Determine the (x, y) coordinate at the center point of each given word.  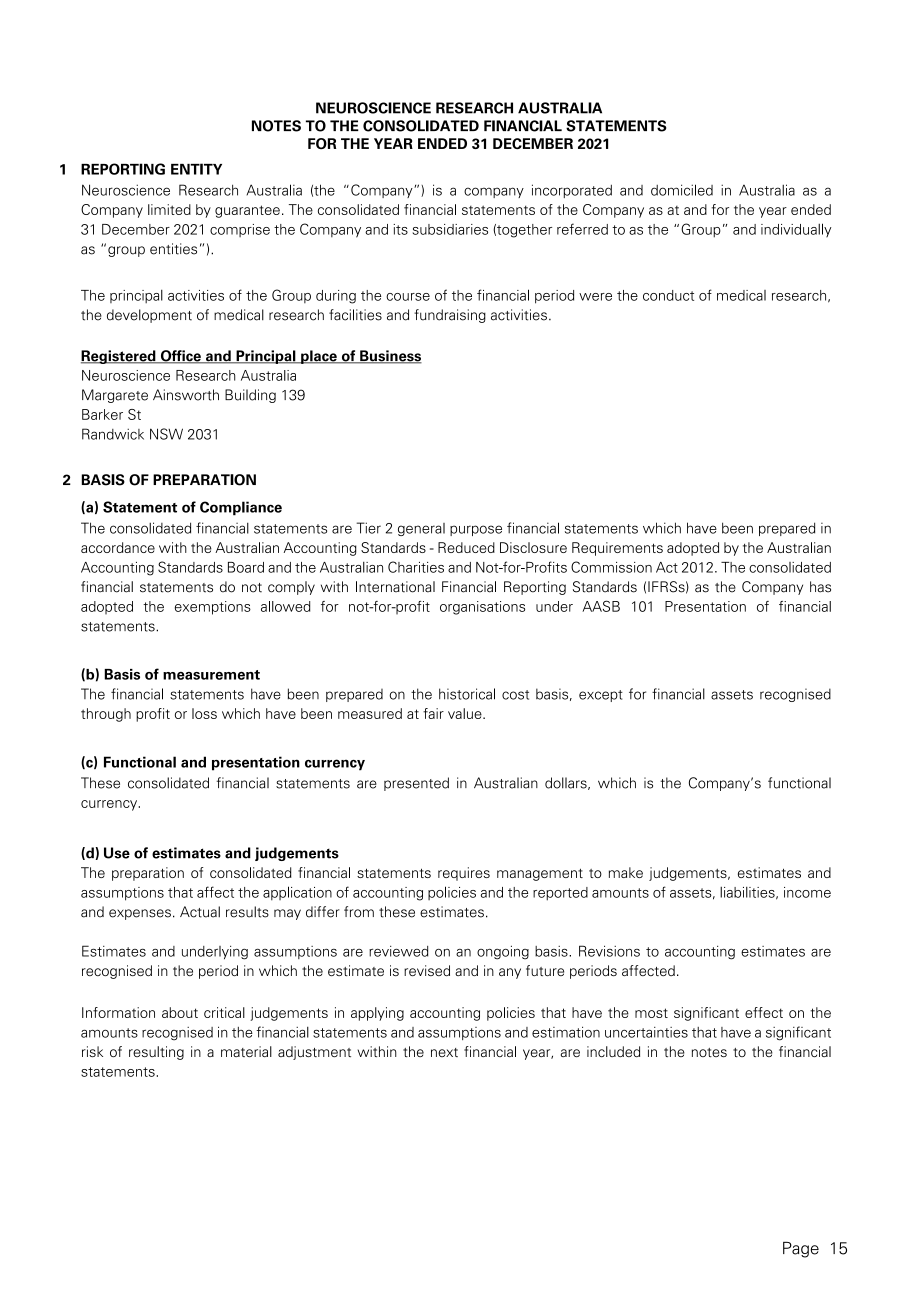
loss (204, 713)
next (444, 1052)
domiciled (682, 190)
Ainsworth (186, 395)
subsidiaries (450, 229)
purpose (476, 530)
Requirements (617, 549)
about (180, 1012)
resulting (156, 1053)
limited (169, 209)
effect (764, 1012)
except (601, 696)
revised (427, 970)
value (466, 713)
